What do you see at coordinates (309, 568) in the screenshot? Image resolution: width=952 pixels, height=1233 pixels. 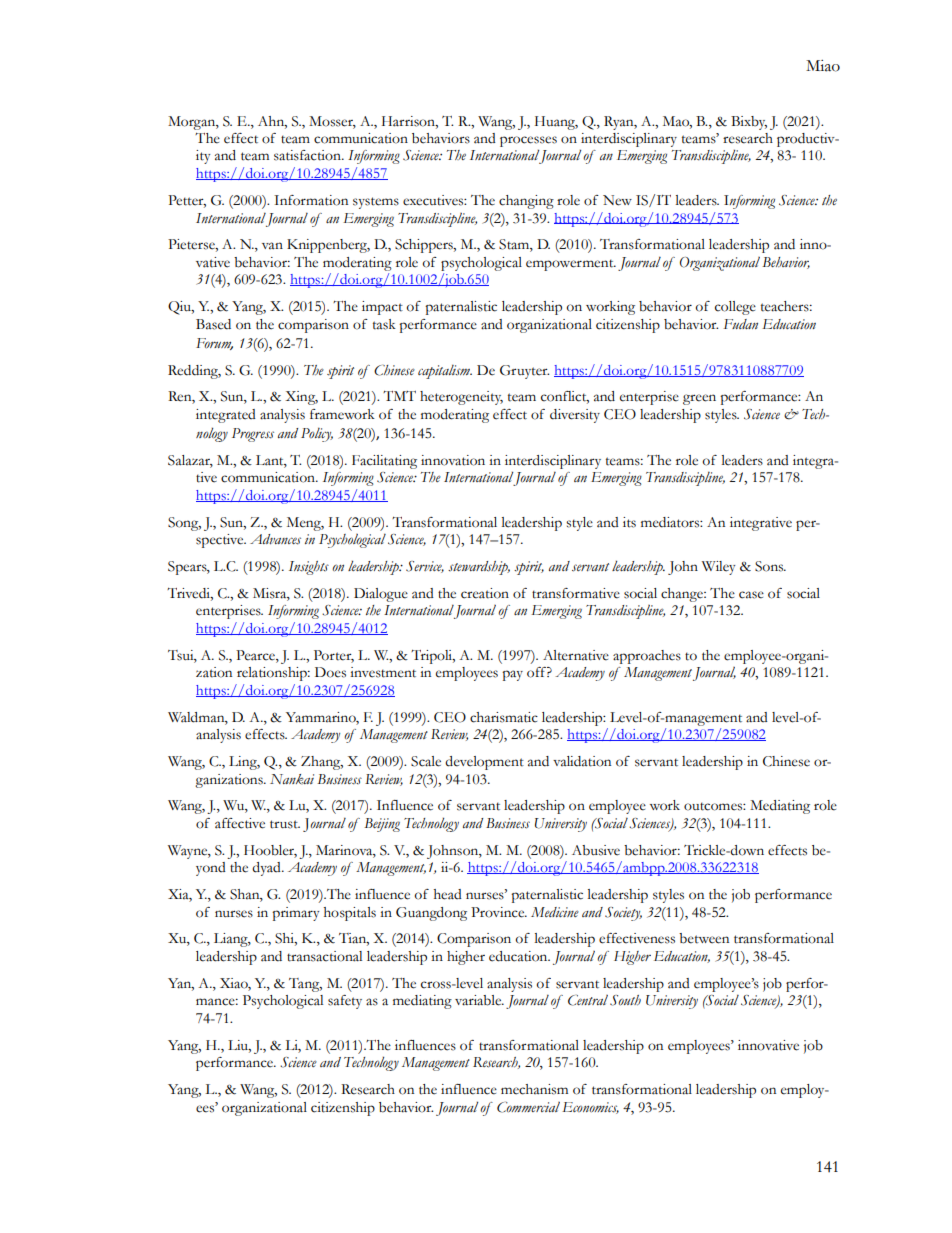 I see `Insights` at bounding box center [309, 568].
